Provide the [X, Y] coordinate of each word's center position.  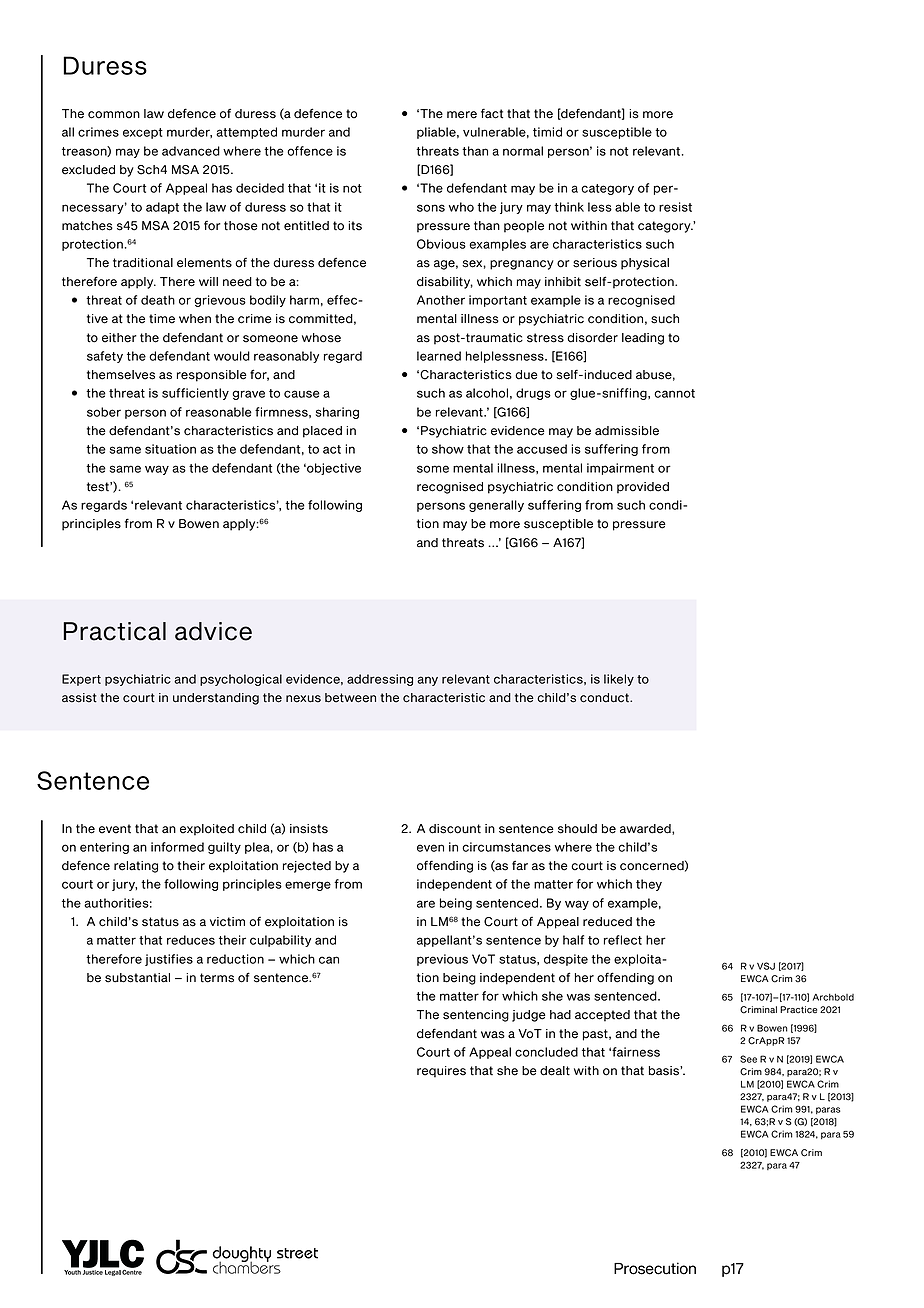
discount [455, 829]
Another [441, 300]
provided [643, 488]
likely [619, 680]
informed [177, 847]
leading [643, 339]
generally [496, 506]
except [143, 133]
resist [675, 207]
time [162, 319]
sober [104, 412]
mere [462, 115]
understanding [216, 699]
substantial [137, 978]
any [427, 681]
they [649, 885]
